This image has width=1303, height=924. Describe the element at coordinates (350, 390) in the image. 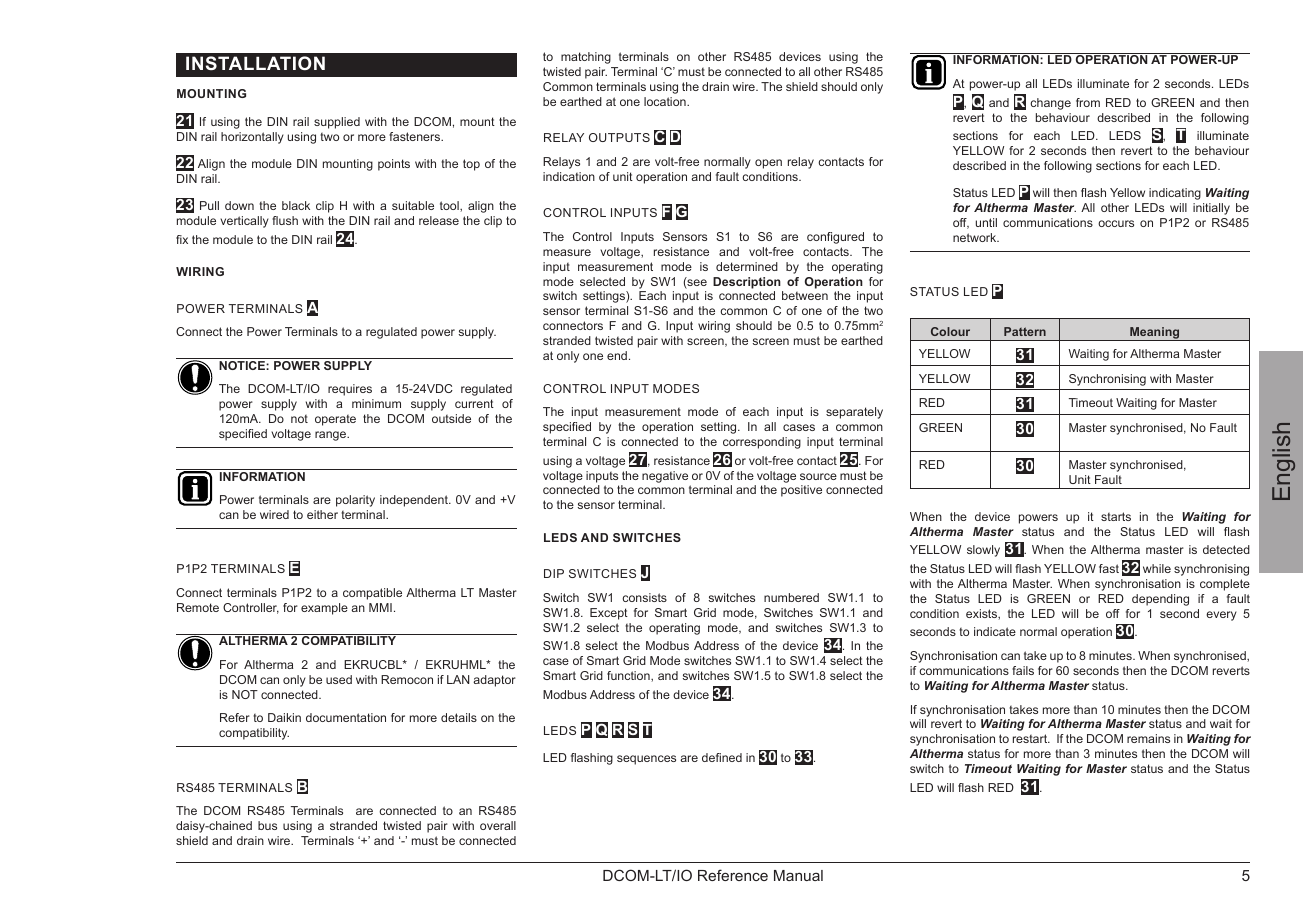

I see `requires` at that location.
